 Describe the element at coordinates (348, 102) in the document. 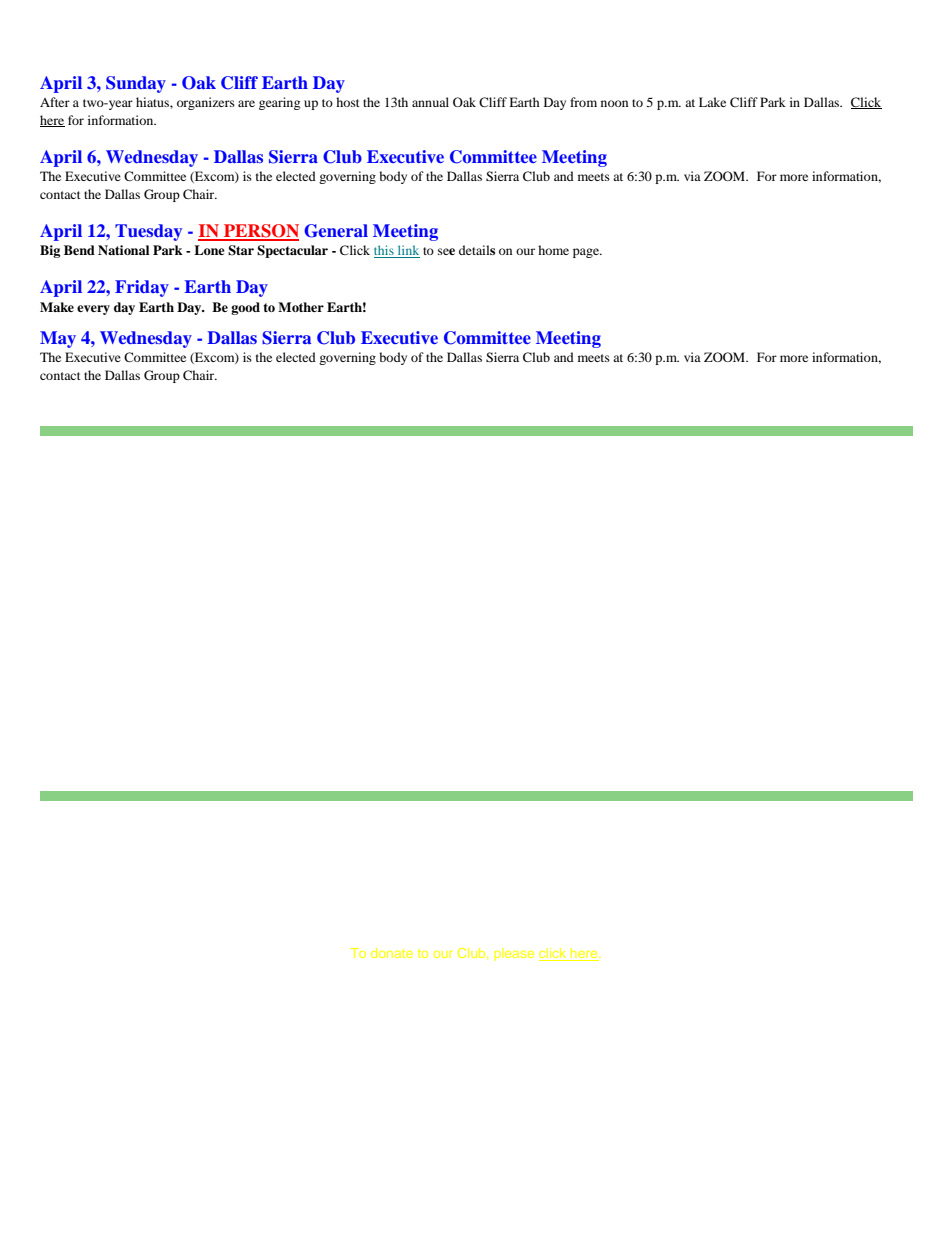

I see `host` at that location.
